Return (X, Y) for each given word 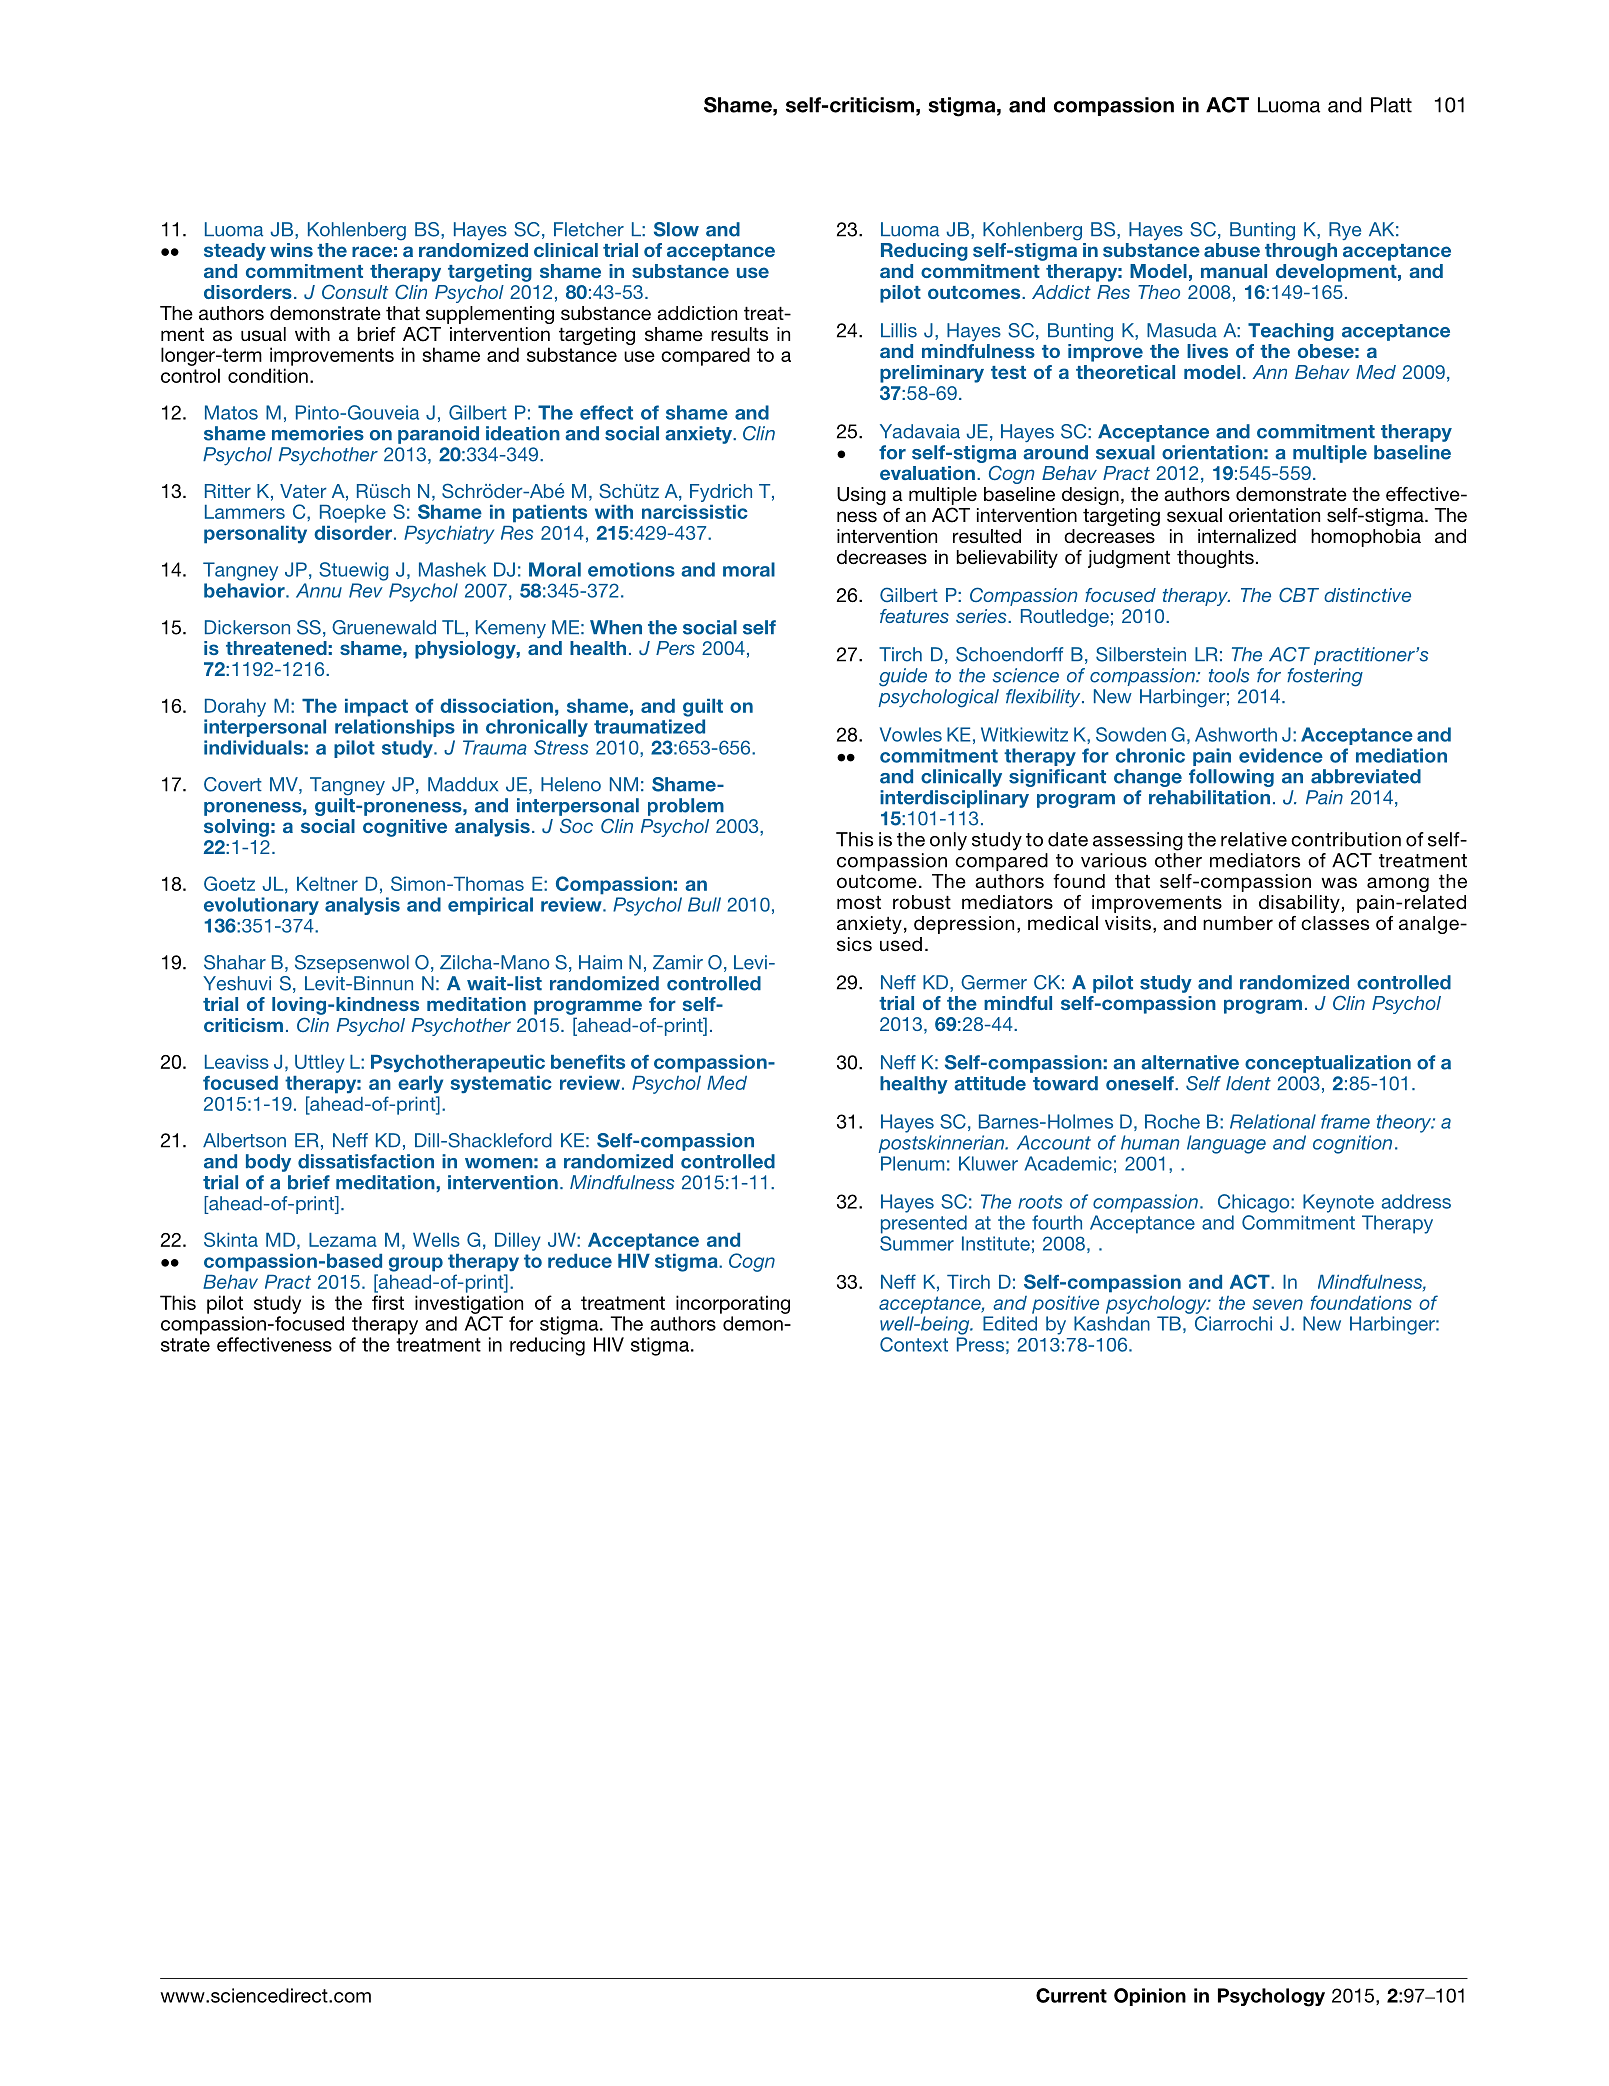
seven (1278, 1304)
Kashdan (1112, 1323)
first (388, 1302)
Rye (1345, 231)
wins (291, 250)
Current (1071, 1995)
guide (903, 677)
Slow (676, 229)
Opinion (1150, 1997)
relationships (395, 728)
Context (914, 1344)
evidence (1281, 755)
